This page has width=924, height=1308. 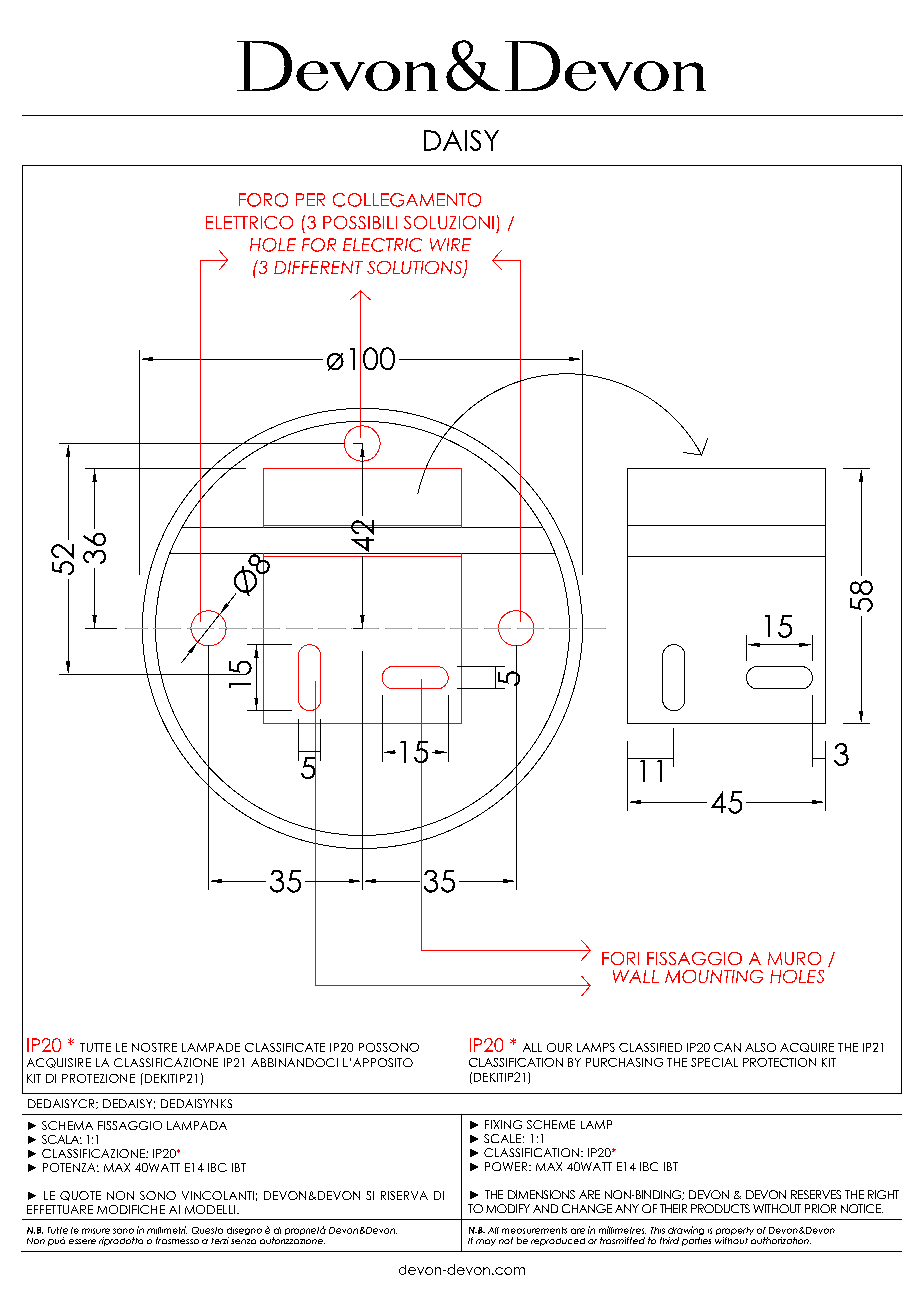 I want to click on OUR, so click(x=559, y=1047).
